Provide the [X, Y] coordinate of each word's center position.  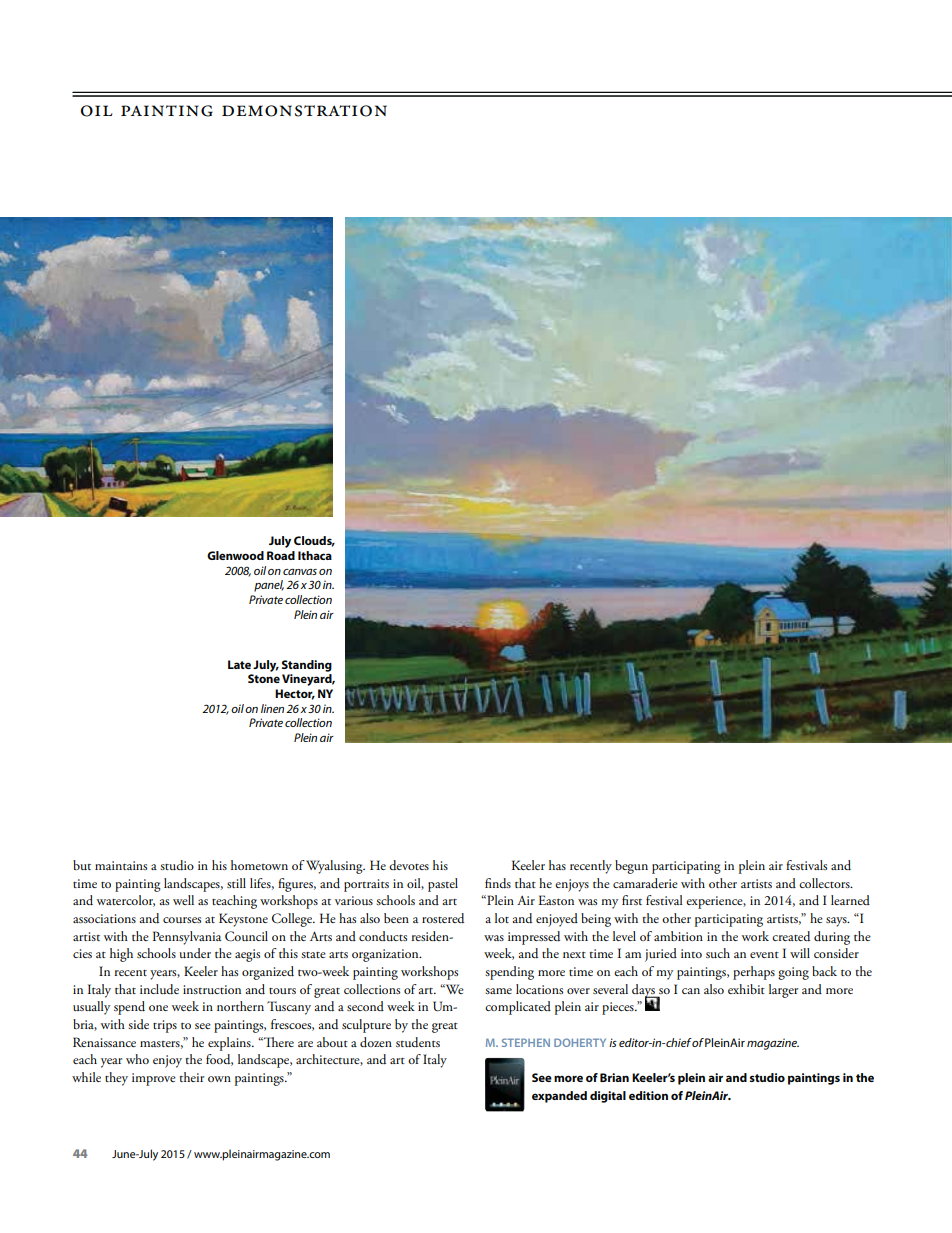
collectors [825, 883]
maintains [121, 865]
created [791, 936]
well [183, 900]
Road [281, 555]
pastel [443, 885]
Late [239, 664]
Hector [295, 694]
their [191, 1077]
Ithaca [315, 555]
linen [272, 708]
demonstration [304, 111]
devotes [409, 865]
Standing [307, 666]
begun [631, 867]
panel [269, 586]
